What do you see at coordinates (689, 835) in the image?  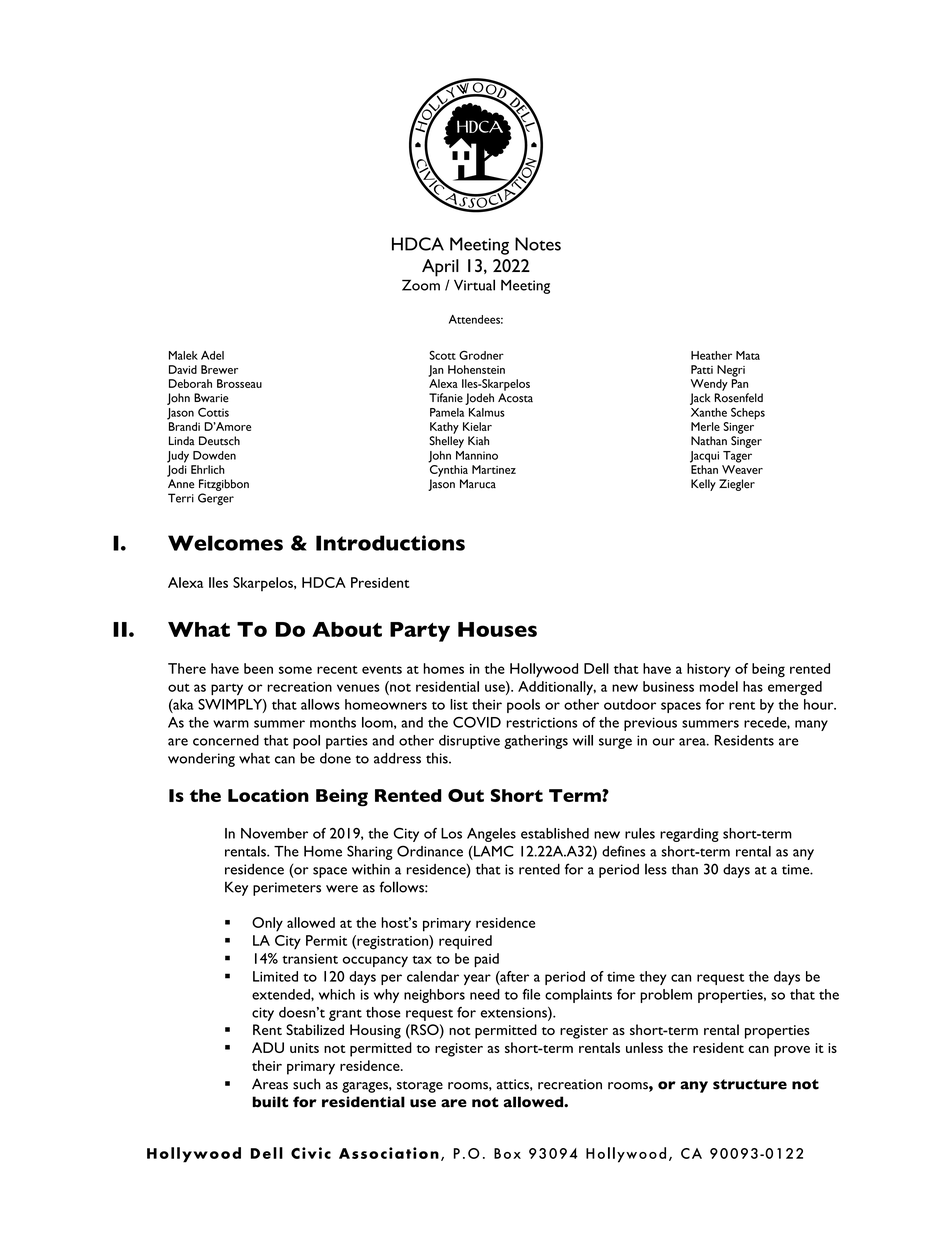 I see `regarding` at bounding box center [689, 835].
